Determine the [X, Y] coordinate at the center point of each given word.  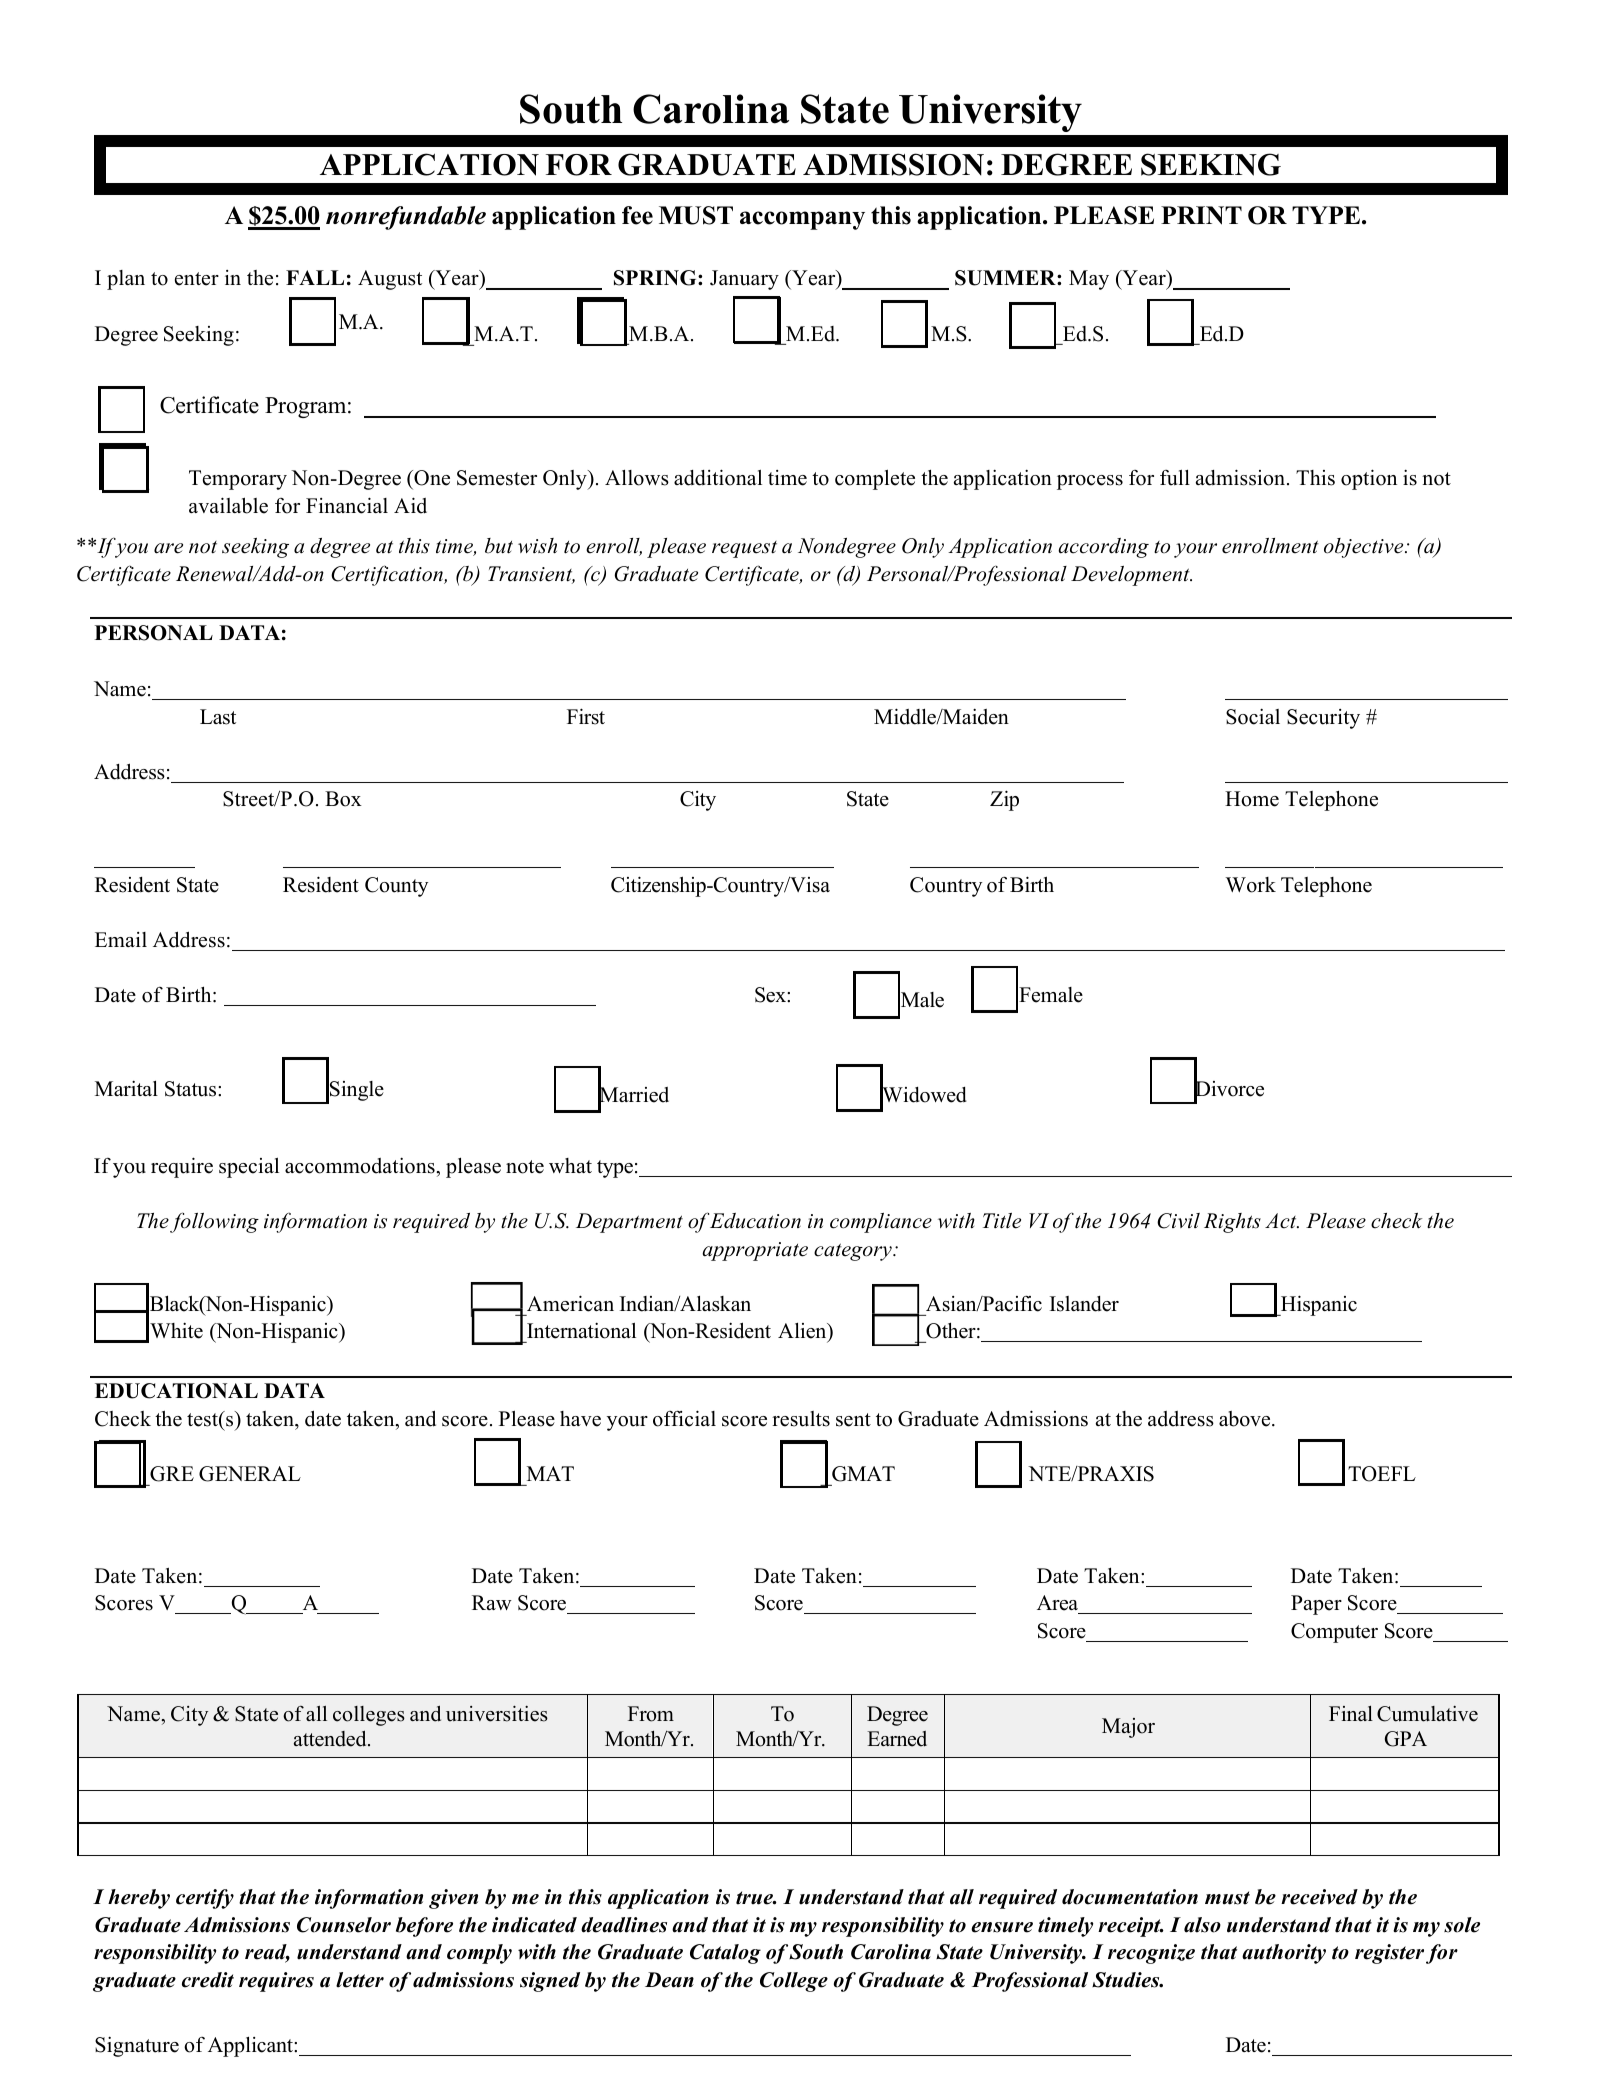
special [249, 1167]
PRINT [1201, 215]
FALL [315, 277]
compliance [881, 1223]
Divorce [1229, 1088]
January [744, 280]
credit [208, 1980]
